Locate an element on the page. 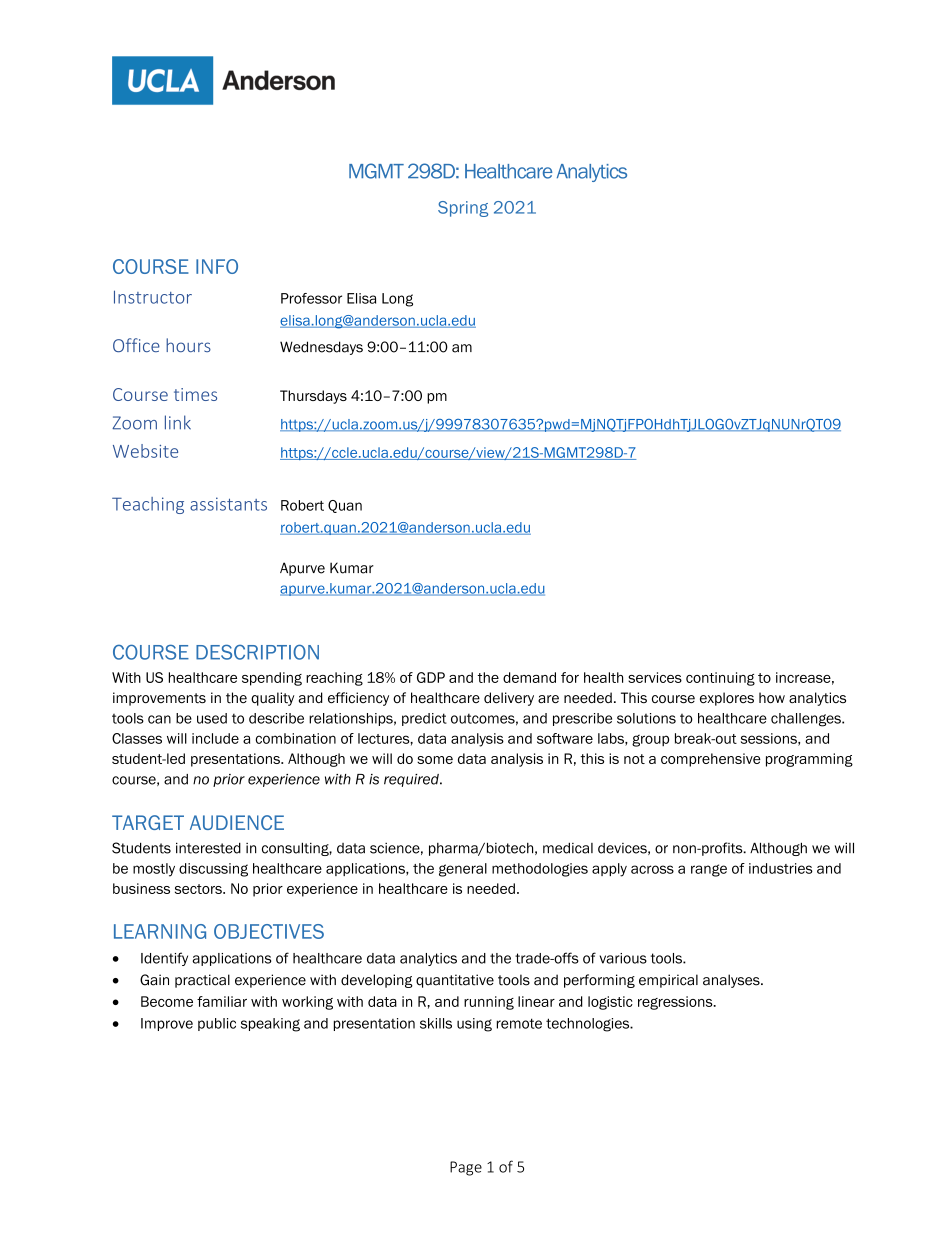  general is located at coordinates (463, 870).
